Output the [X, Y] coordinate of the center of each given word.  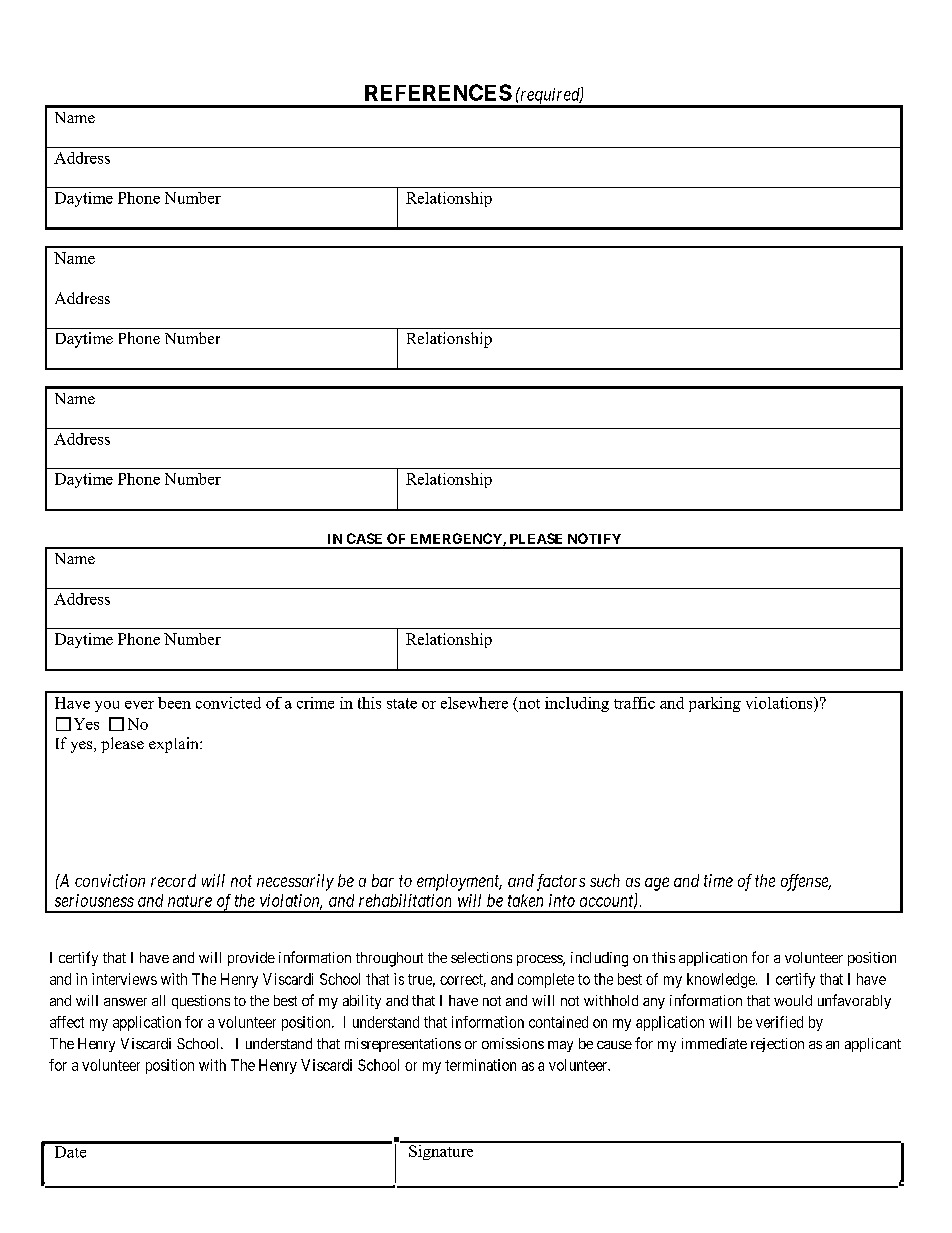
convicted [228, 703]
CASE [364, 538]
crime [315, 703]
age [657, 884]
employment [459, 882]
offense [805, 882]
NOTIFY [594, 538]
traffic [634, 703]
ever [139, 705]
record [173, 880]
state [402, 703]
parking [715, 704]
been [174, 703]
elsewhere [474, 703]
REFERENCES [438, 92]
